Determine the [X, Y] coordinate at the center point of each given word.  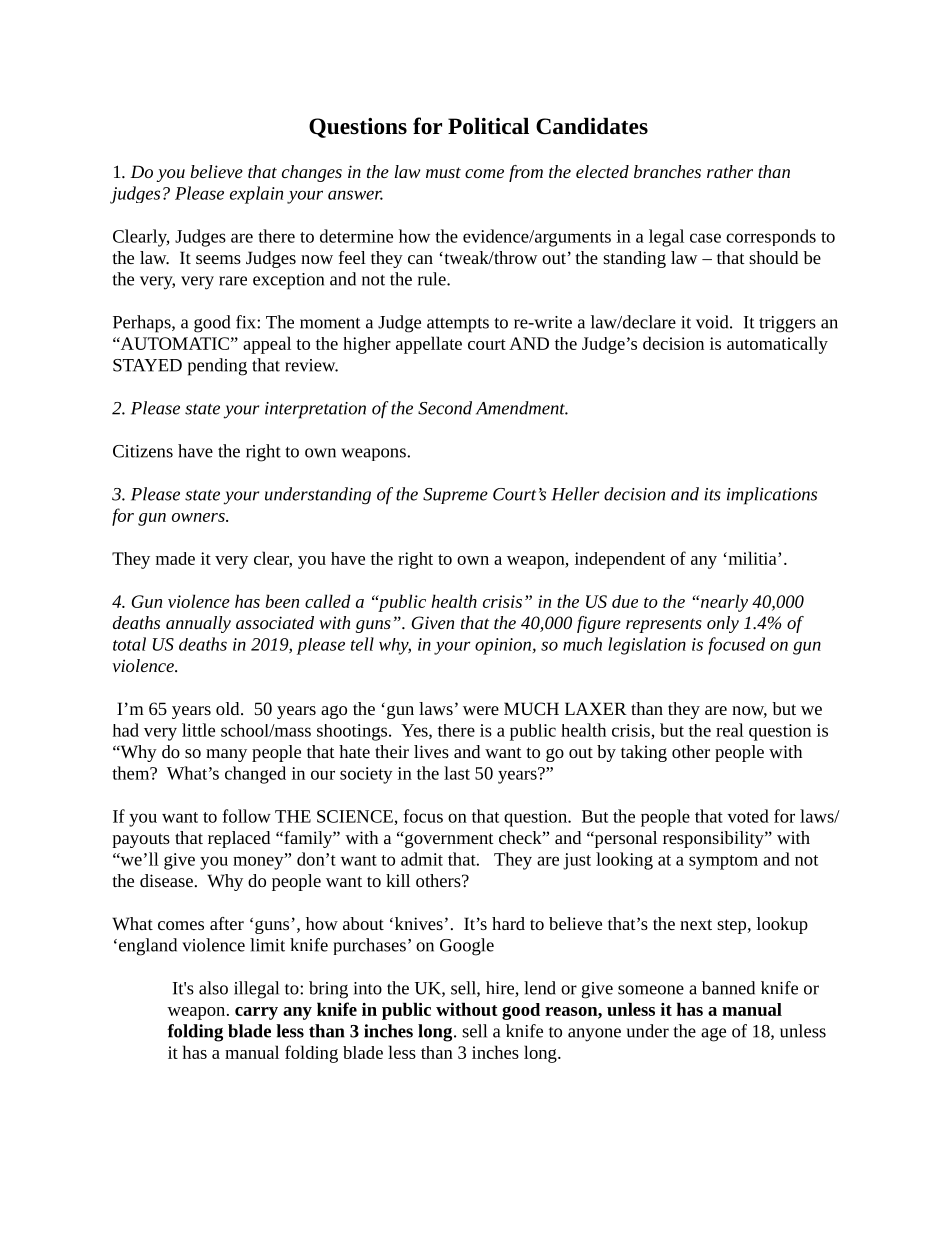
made [175, 558]
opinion [504, 646]
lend [540, 988]
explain [256, 195]
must [443, 172]
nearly [723, 603]
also [213, 988]
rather [730, 171]
